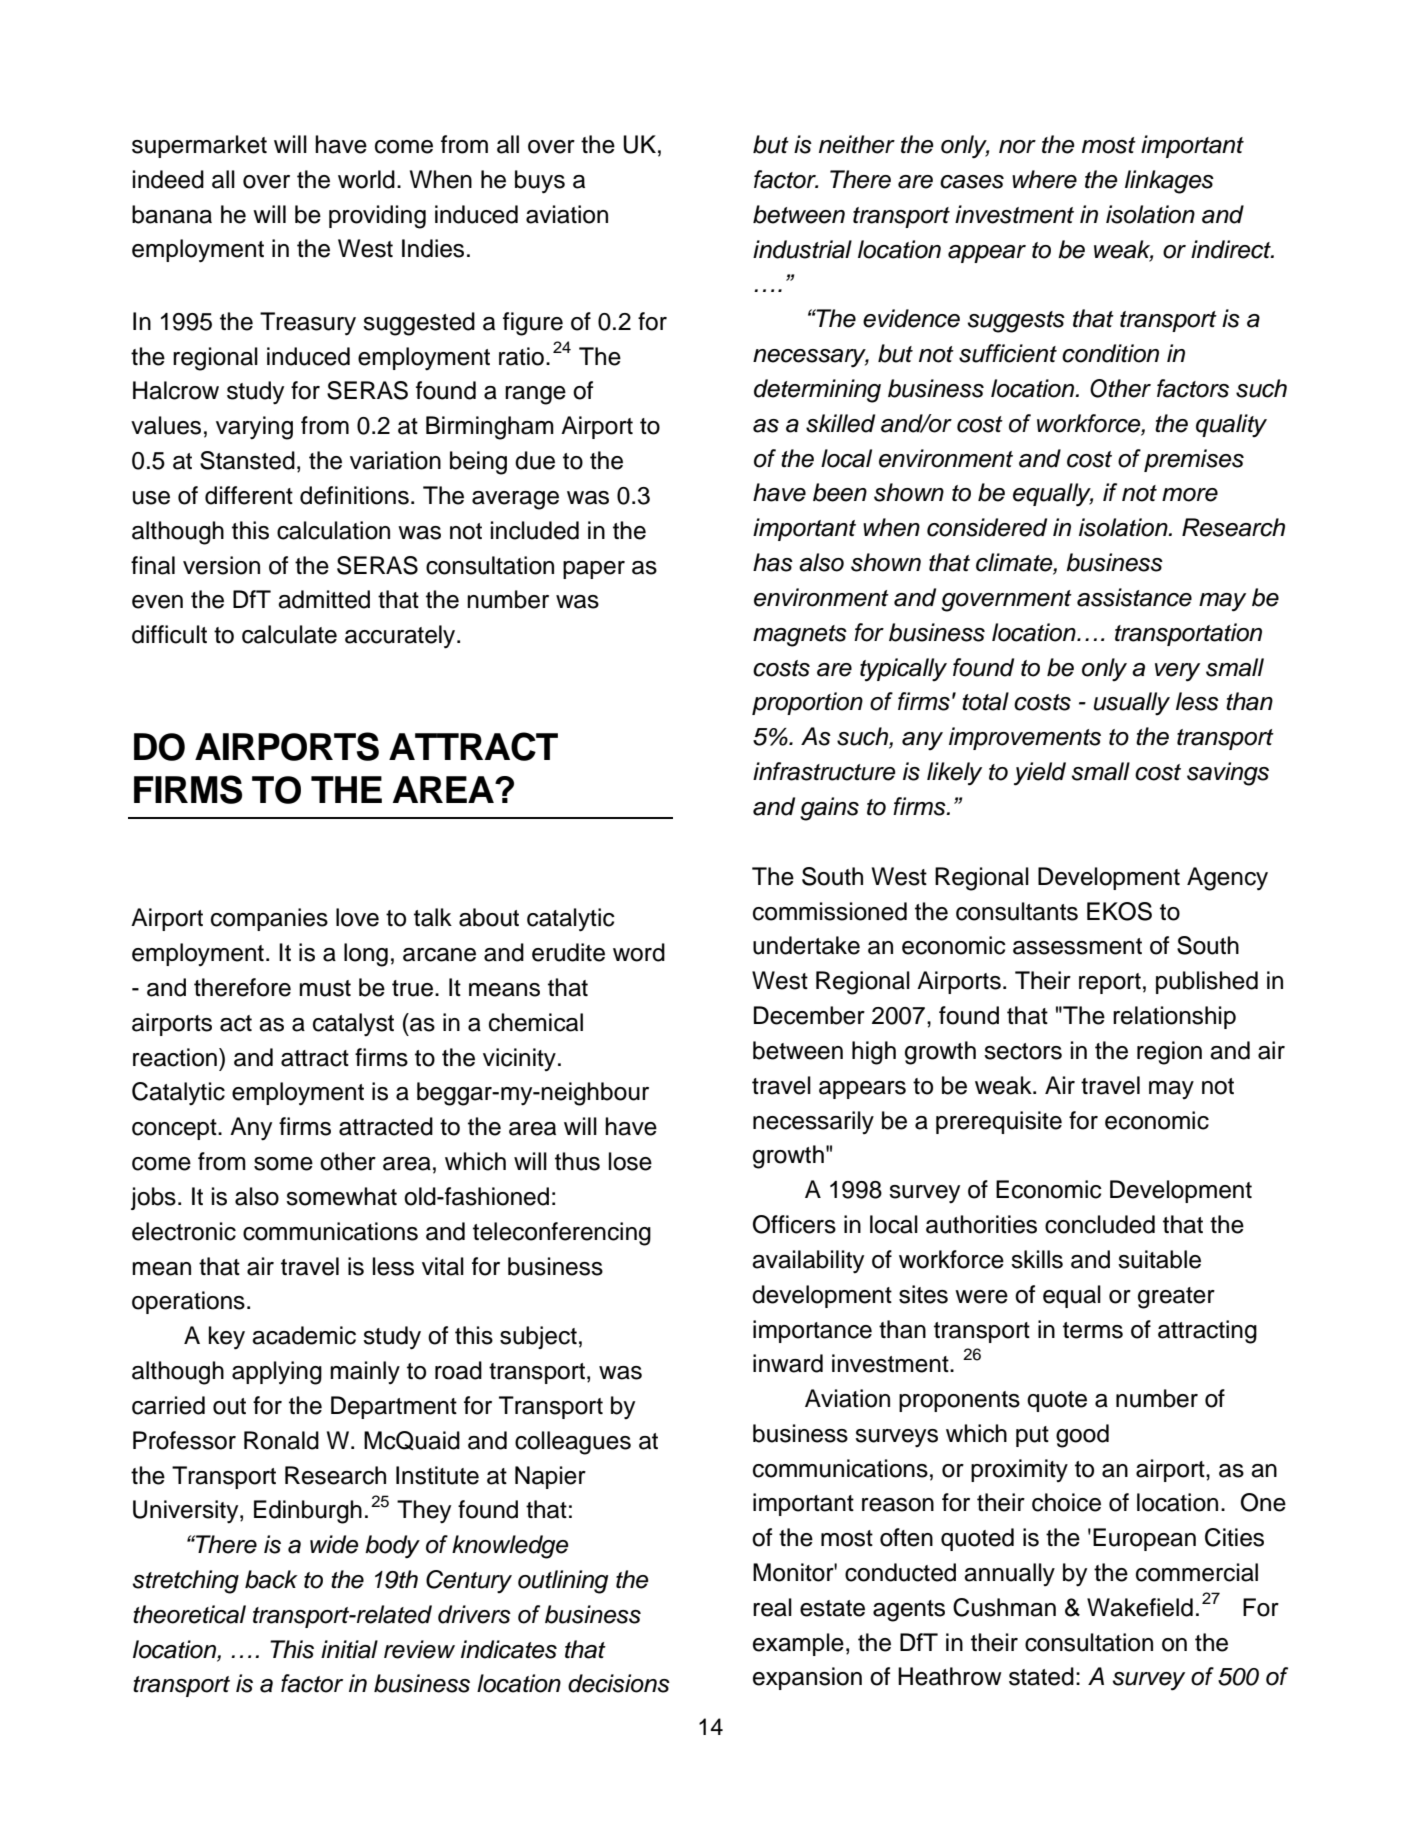  What do you see at coordinates (1077, 946) in the document?
I see `assessment` at bounding box center [1077, 946].
